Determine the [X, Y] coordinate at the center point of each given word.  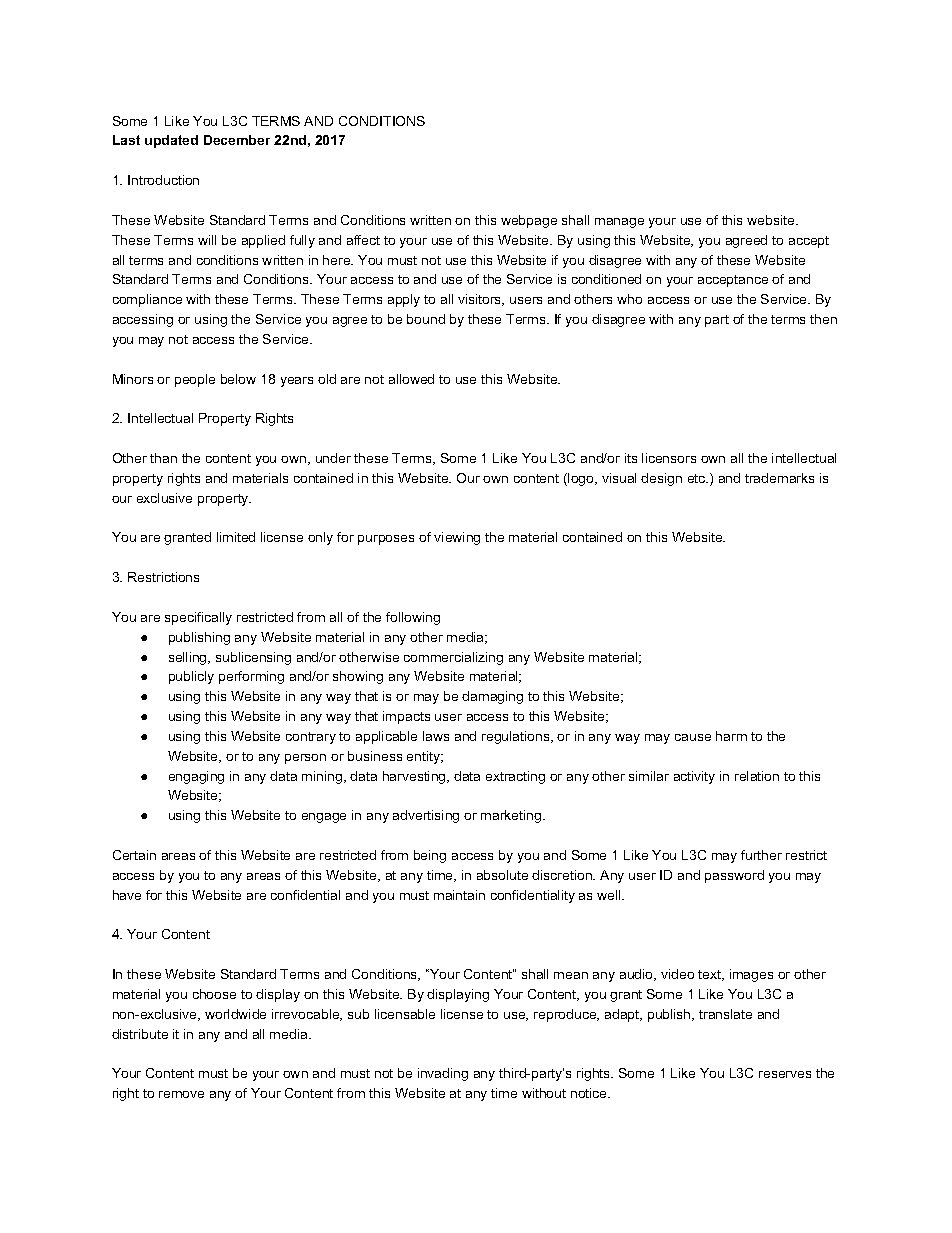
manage [619, 223]
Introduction [163, 180]
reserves [785, 1074]
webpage [529, 221]
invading [443, 1074]
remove [181, 1094]
